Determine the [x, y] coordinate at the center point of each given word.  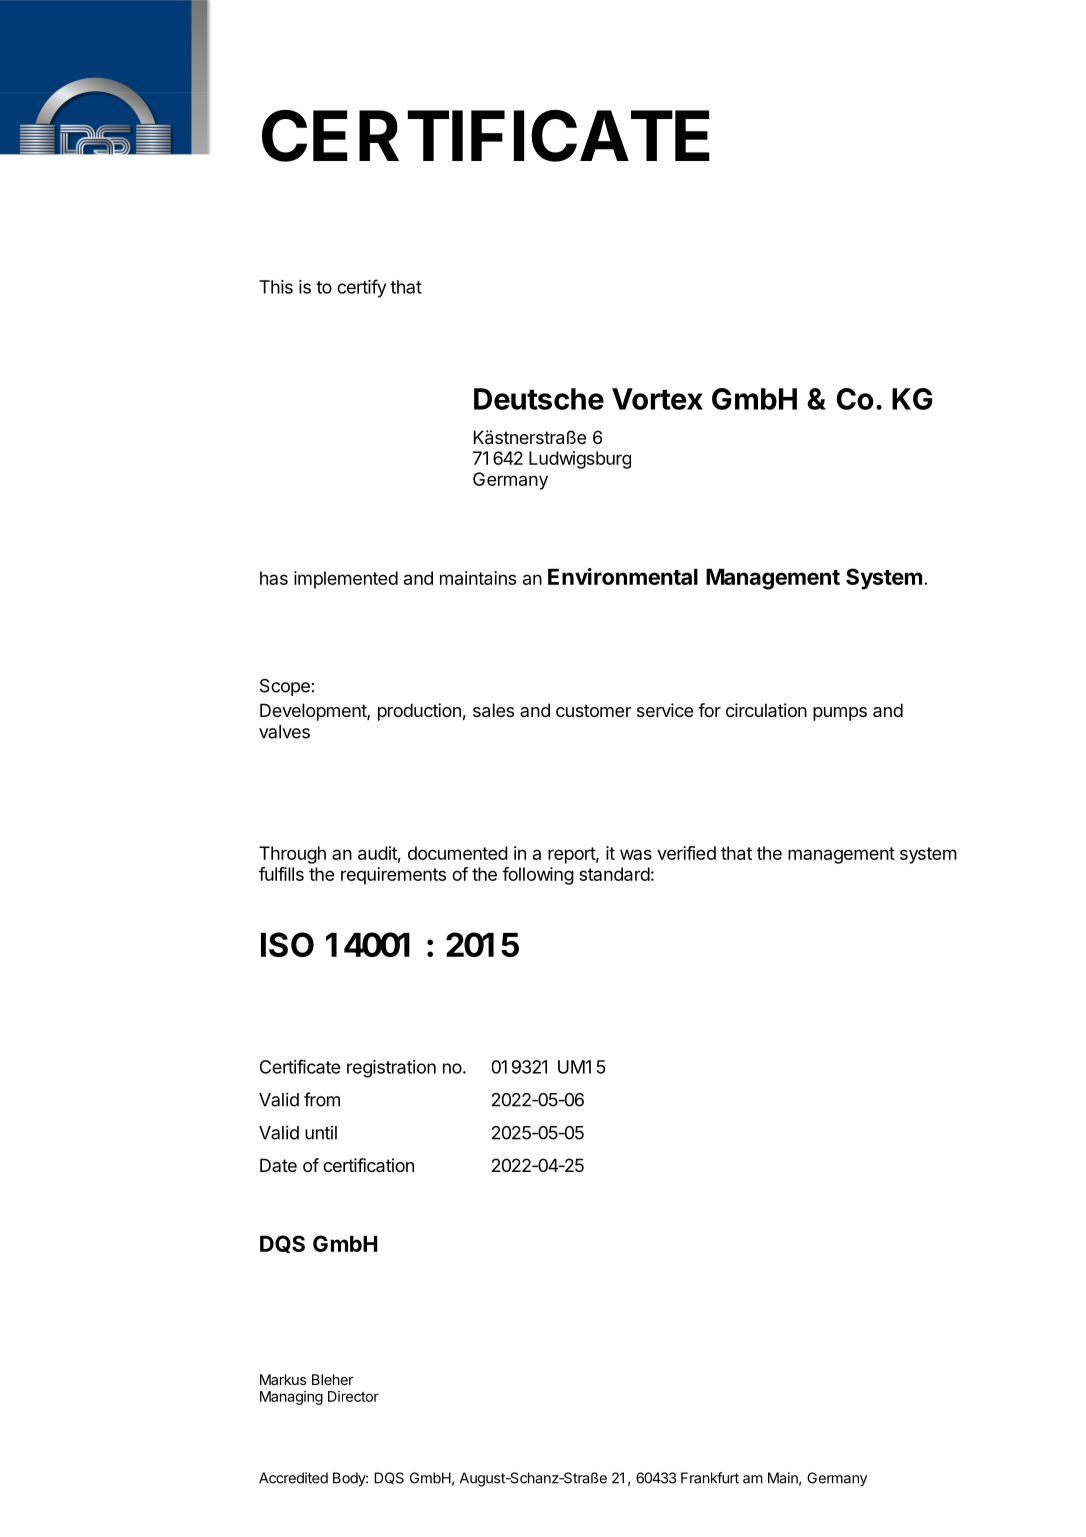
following [538, 876]
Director [353, 1396]
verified [686, 853]
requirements [393, 876]
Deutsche [539, 399]
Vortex [657, 399]
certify [361, 288]
